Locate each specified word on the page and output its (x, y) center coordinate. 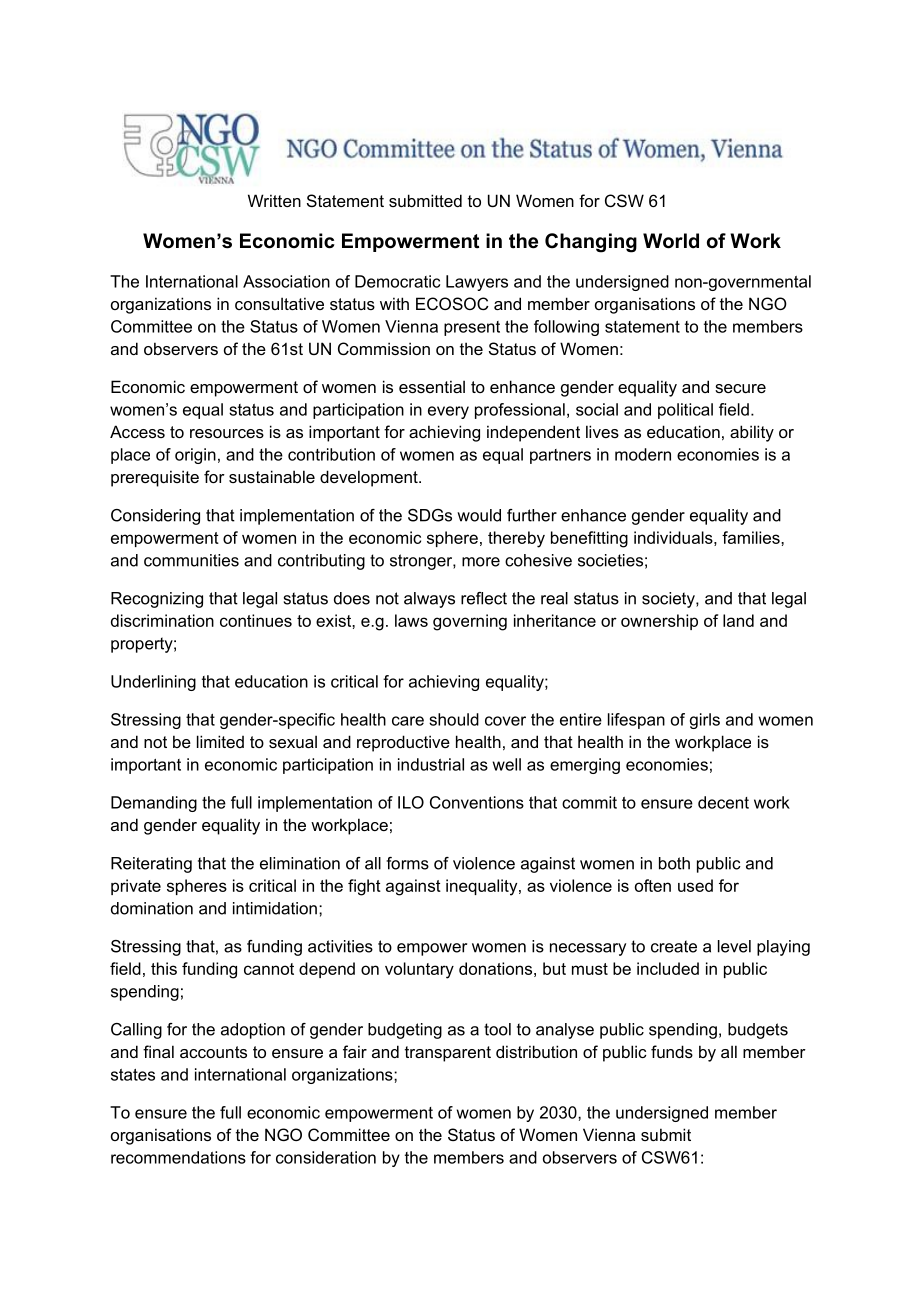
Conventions (477, 802)
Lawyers (477, 283)
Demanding (154, 804)
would (479, 515)
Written (274, 200)
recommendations (178, 1157)
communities (191, 560)
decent (723, 802)
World (671, 241)
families (752, 537)
